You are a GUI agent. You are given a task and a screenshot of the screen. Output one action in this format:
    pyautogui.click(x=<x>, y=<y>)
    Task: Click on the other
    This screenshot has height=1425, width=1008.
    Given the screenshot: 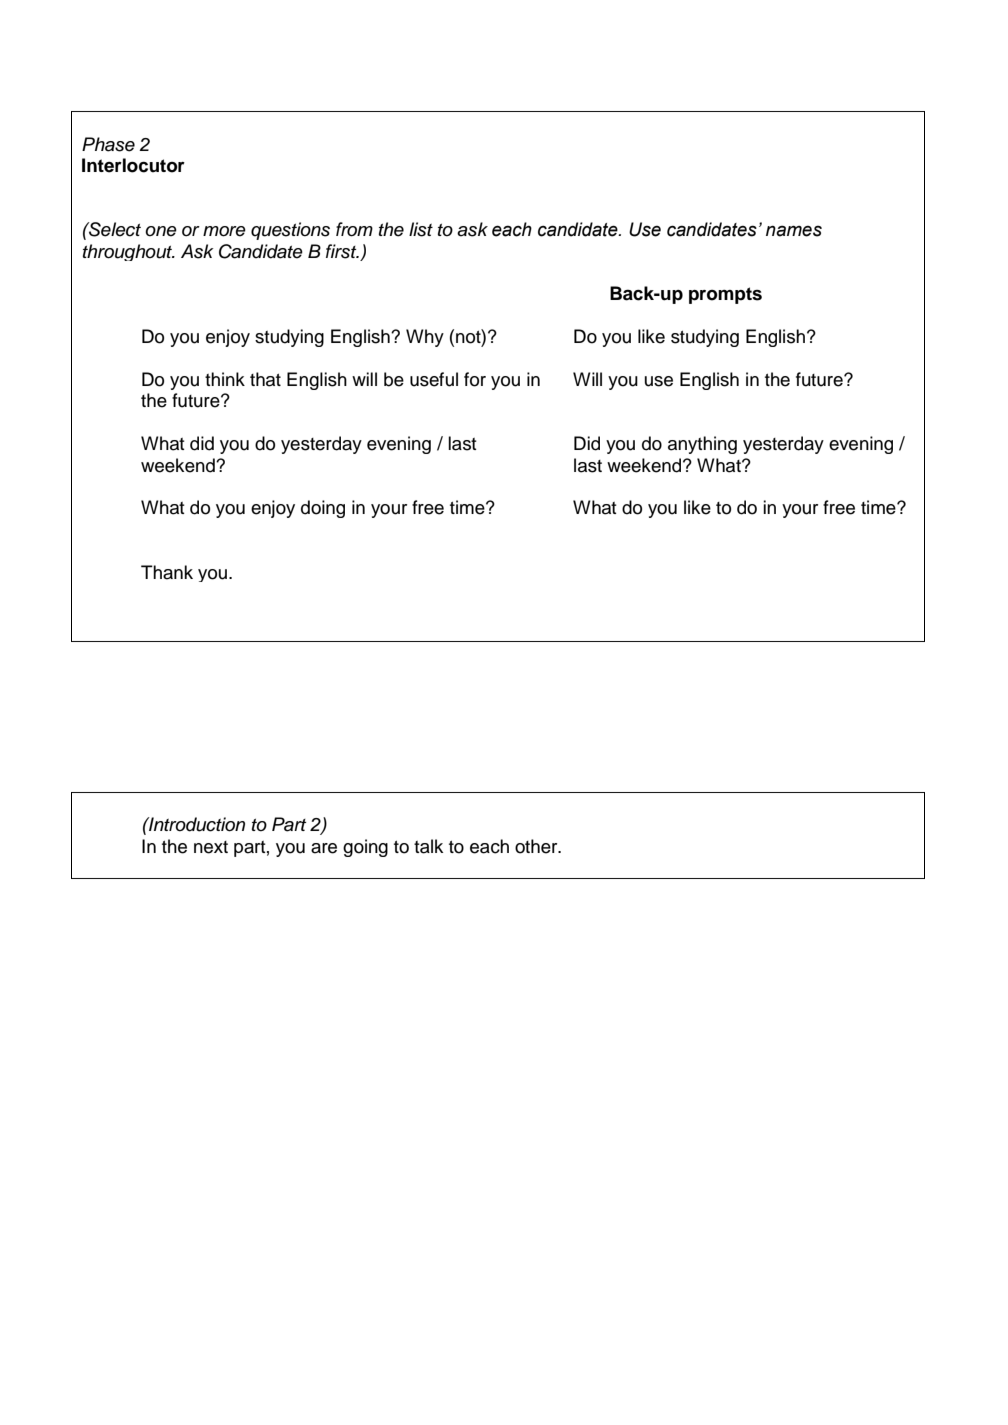 What is the action you would take?
    pyautogui.click(x=537, y=846)
